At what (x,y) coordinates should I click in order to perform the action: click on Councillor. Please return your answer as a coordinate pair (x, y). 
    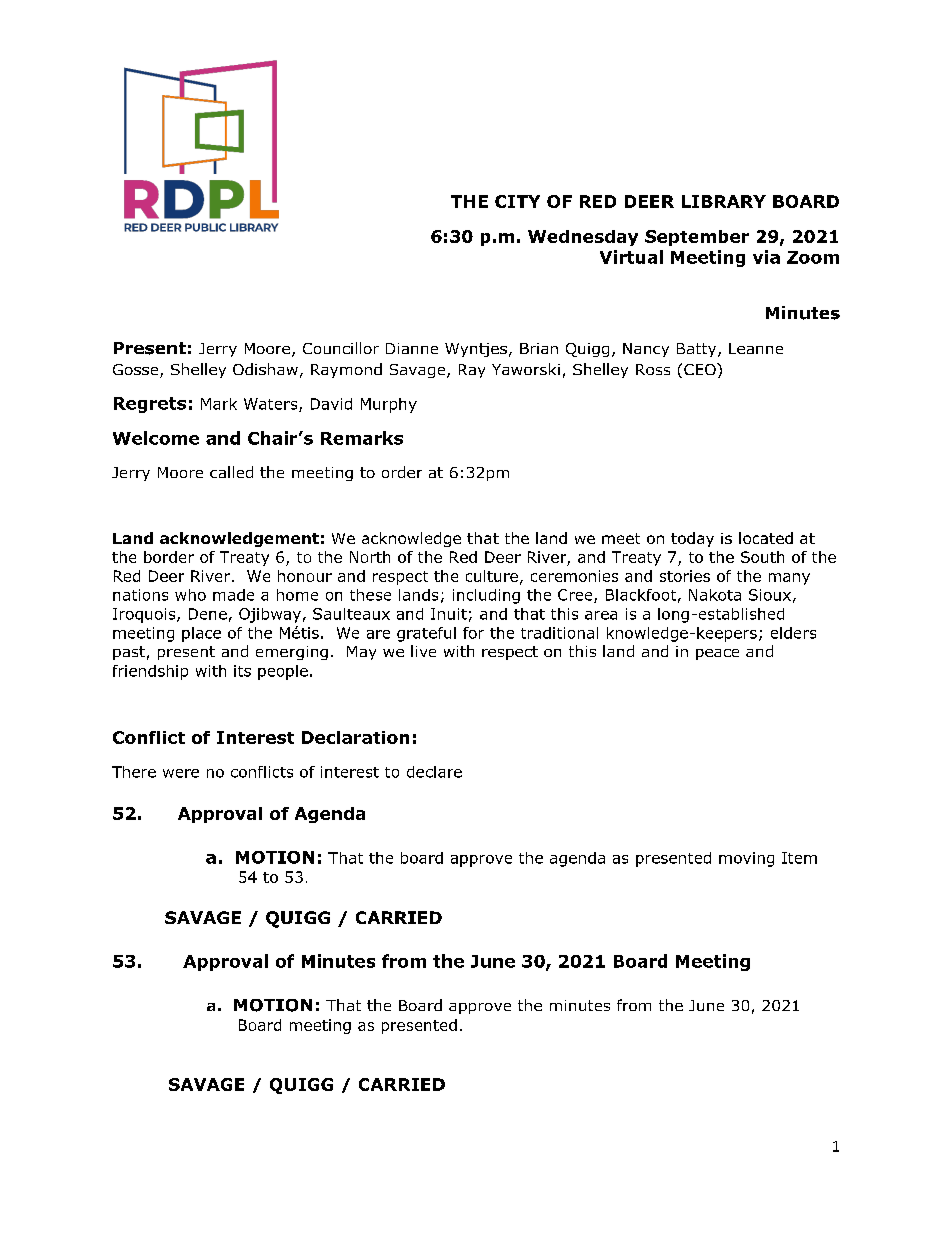
    Looking at the image, I should click on (341, 348).
